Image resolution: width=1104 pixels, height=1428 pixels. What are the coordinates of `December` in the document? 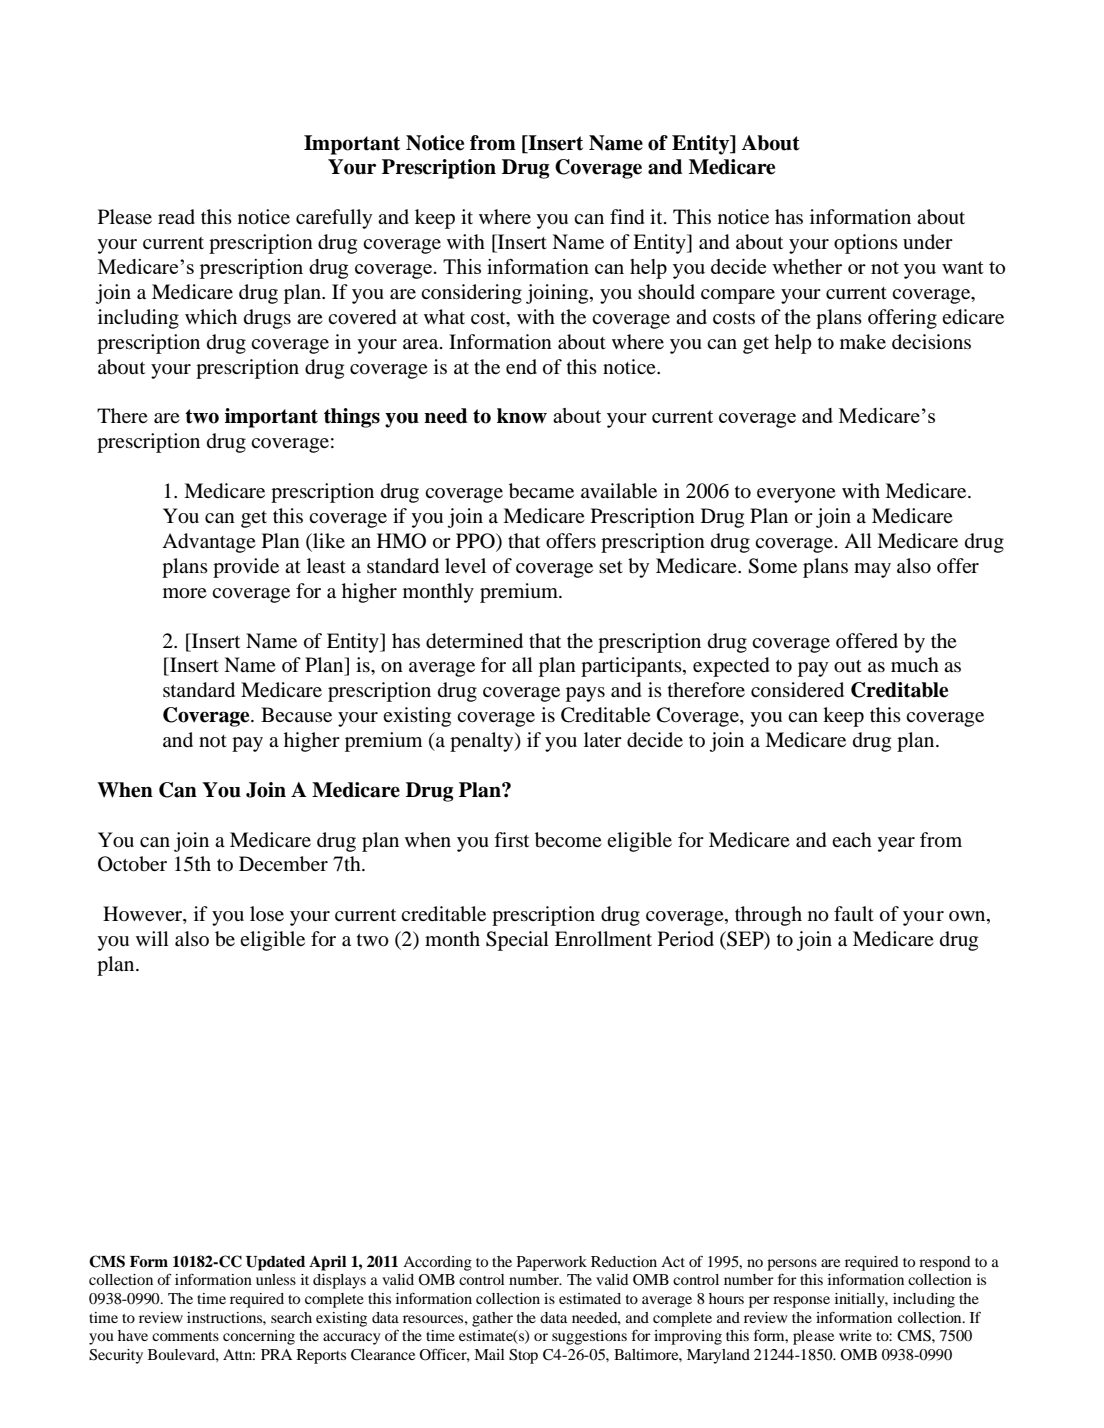 It's located at (283, 864).
